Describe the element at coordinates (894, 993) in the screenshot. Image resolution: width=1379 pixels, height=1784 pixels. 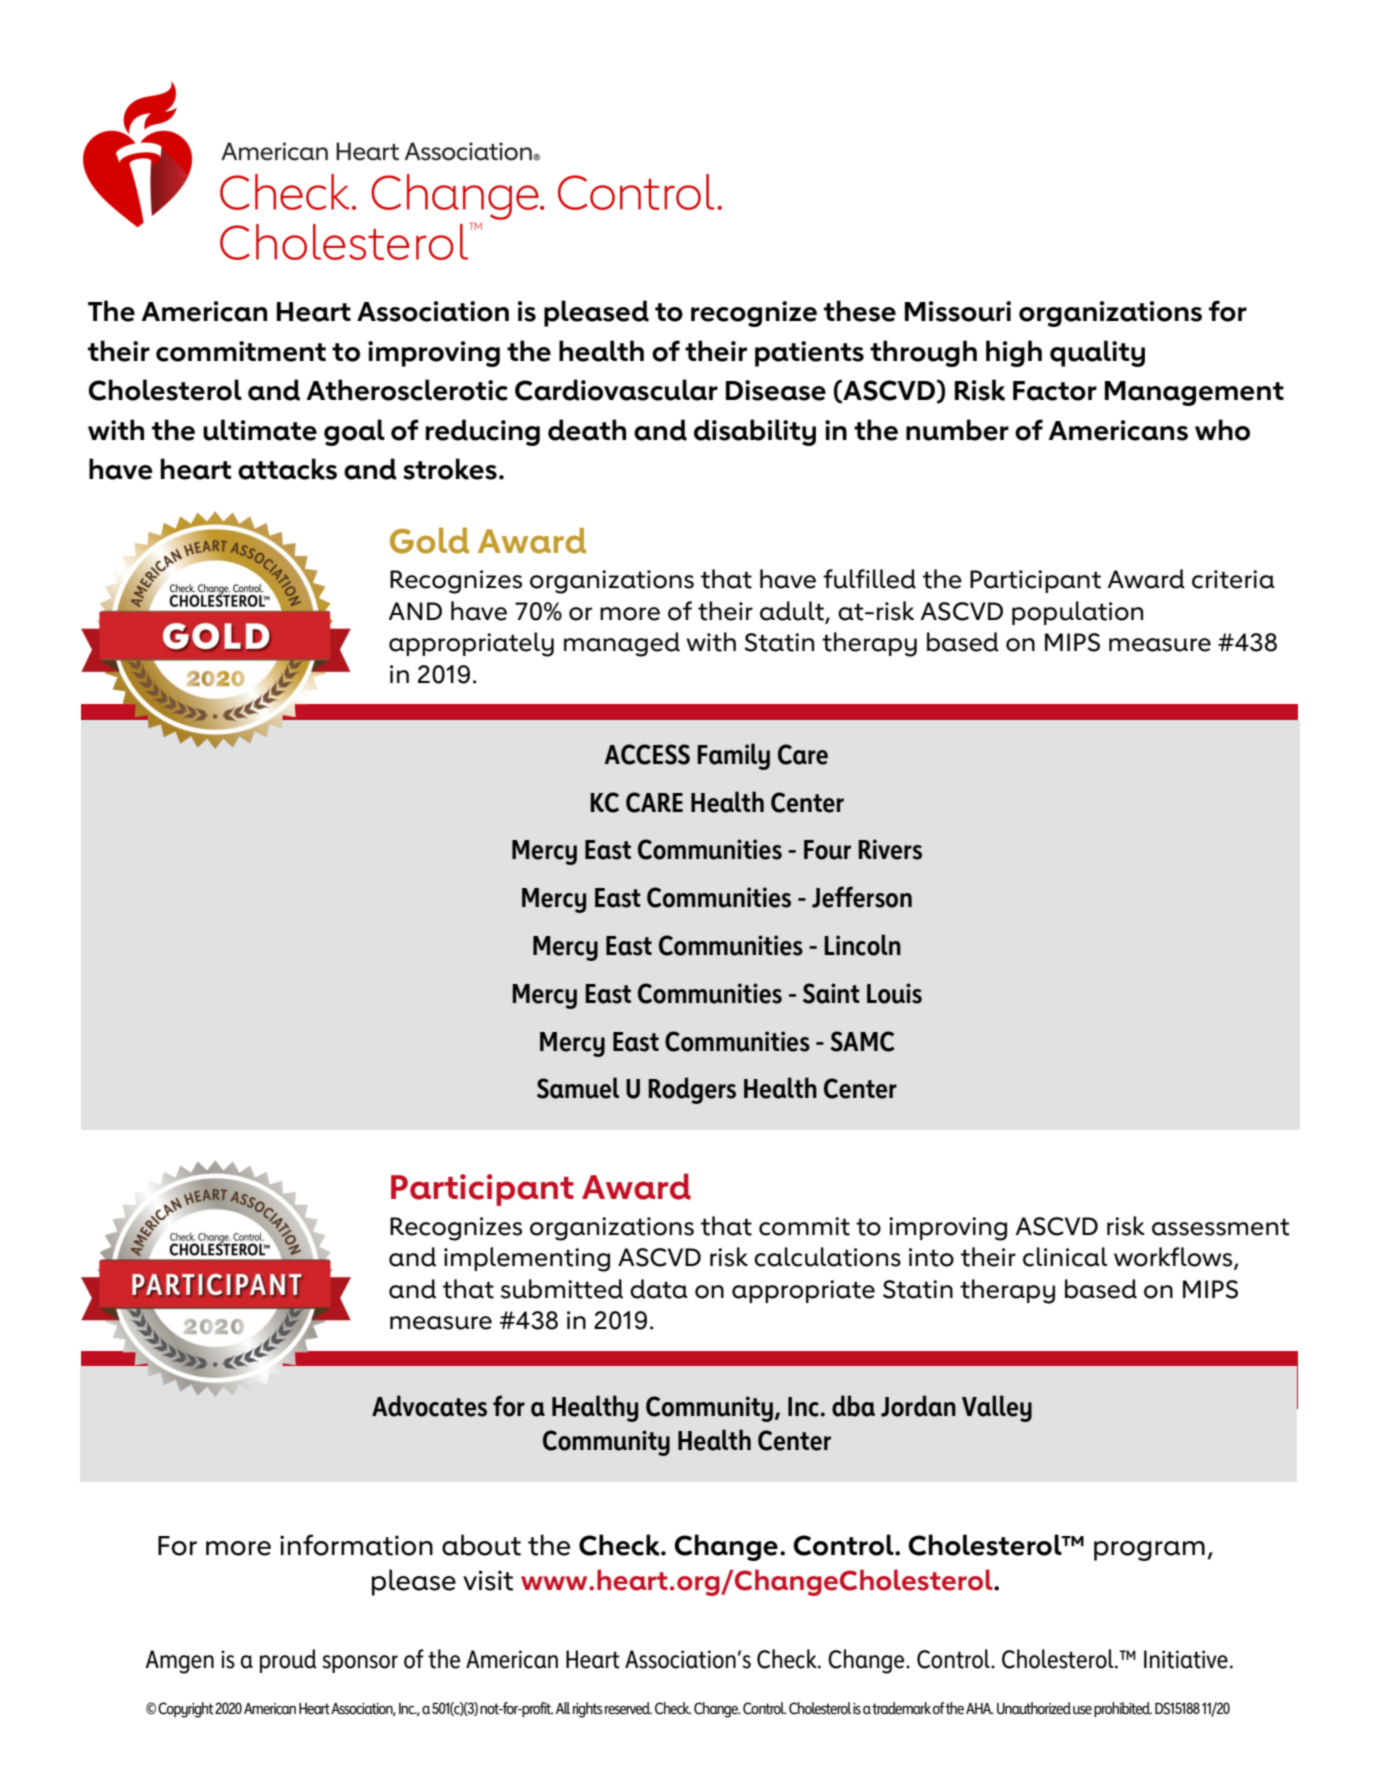
I see `Louis` at that location.
